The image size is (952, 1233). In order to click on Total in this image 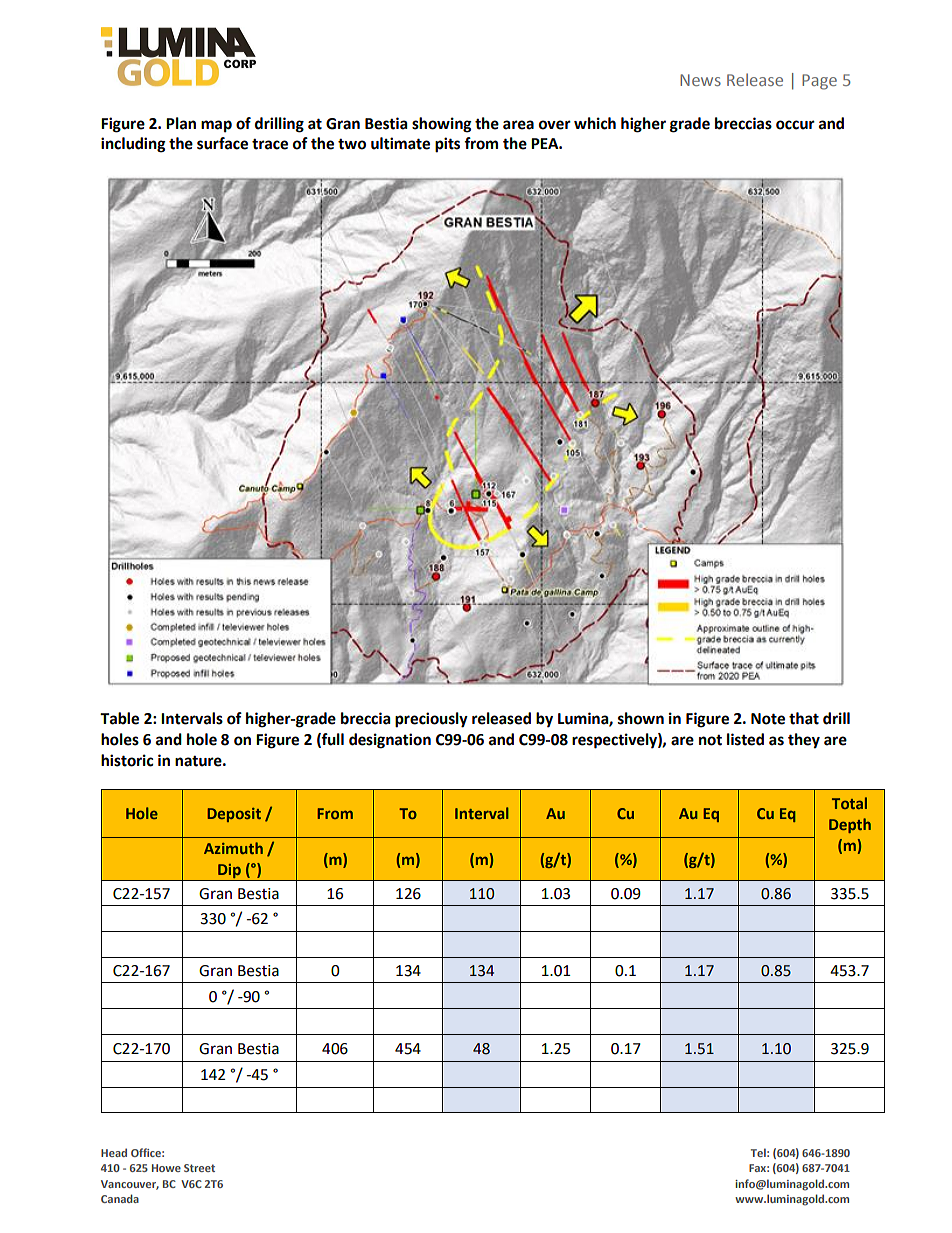, I will do `click(849, 803)`.
